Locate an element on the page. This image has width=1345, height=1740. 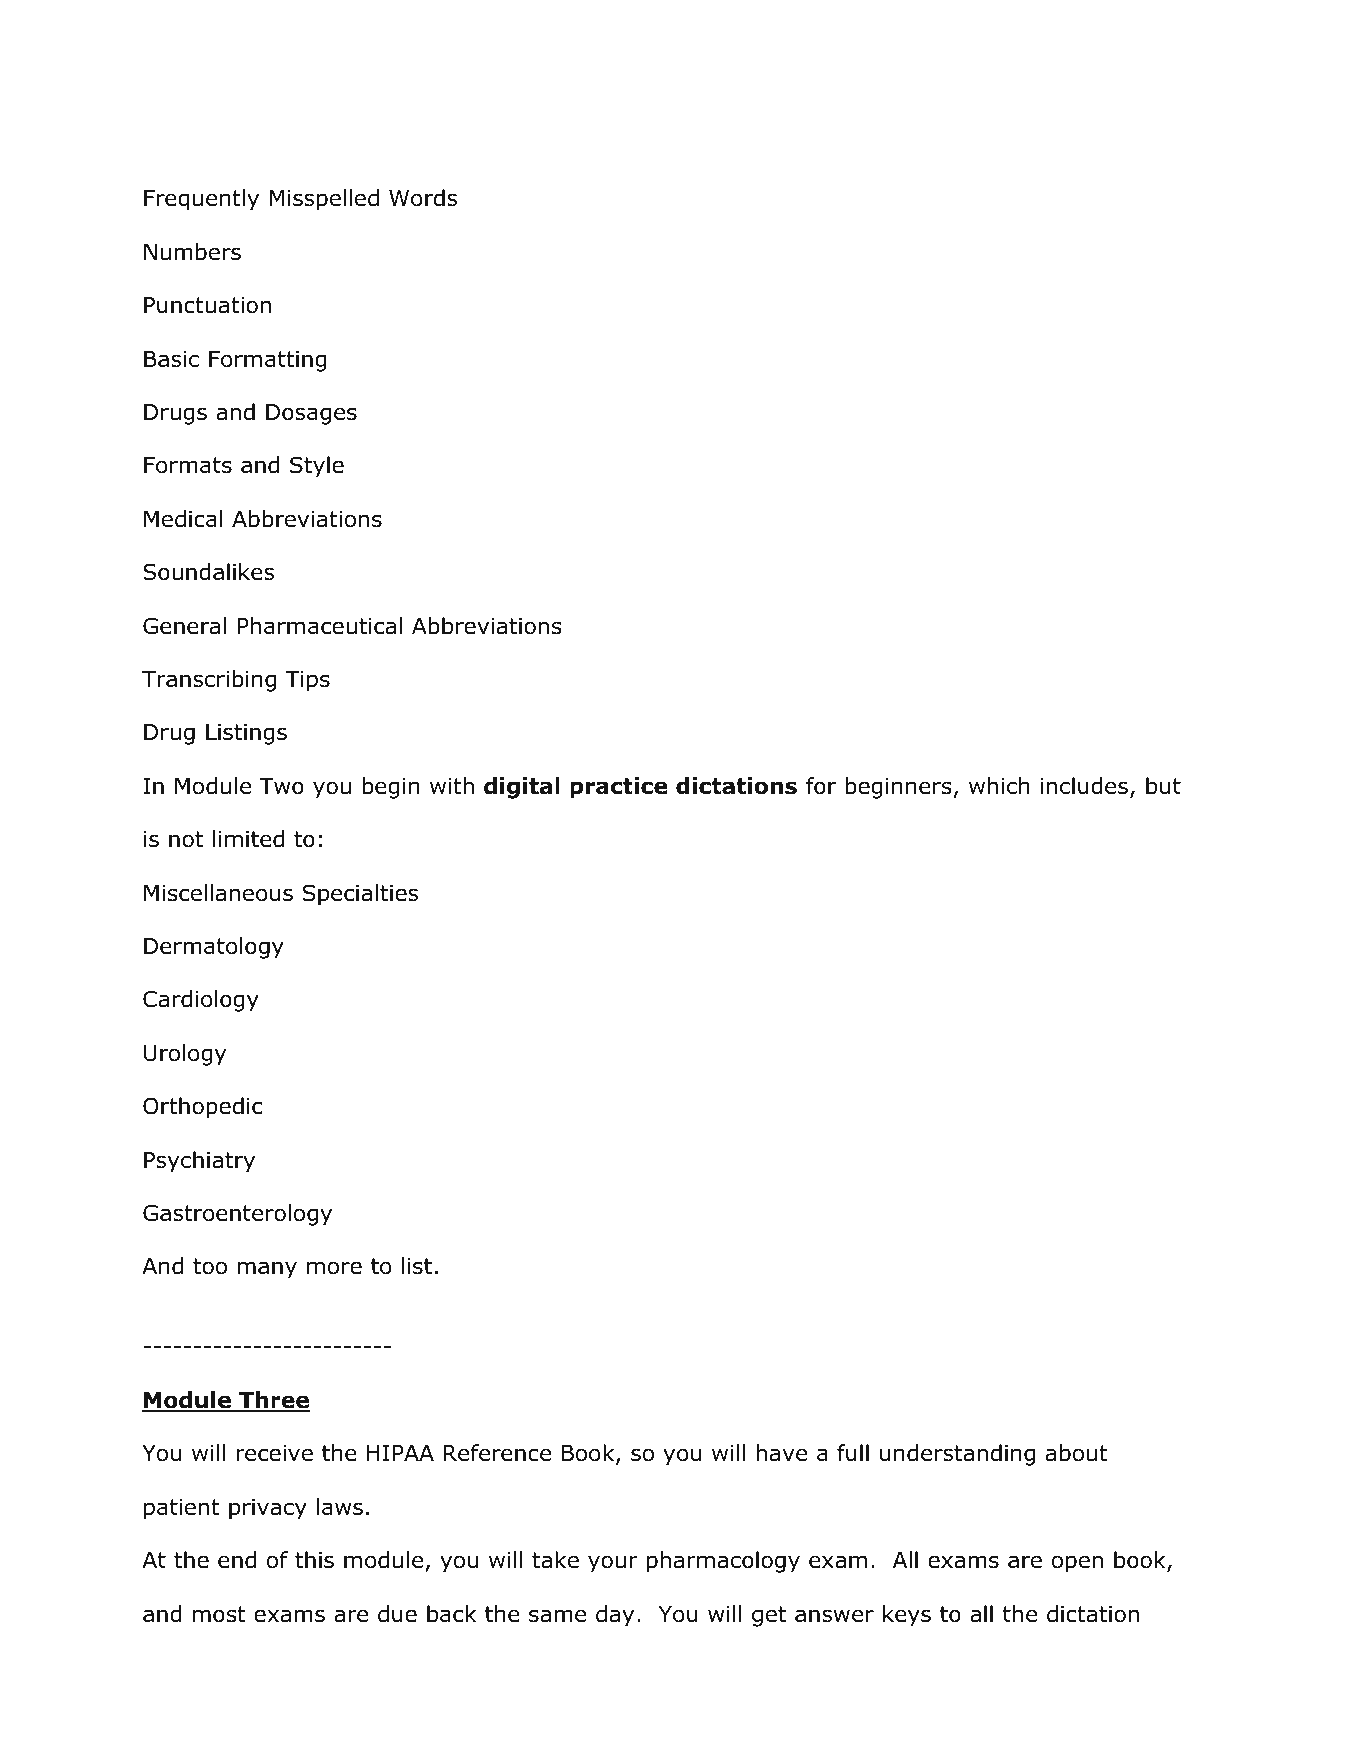
but is located at coordinates (1163, 786).
